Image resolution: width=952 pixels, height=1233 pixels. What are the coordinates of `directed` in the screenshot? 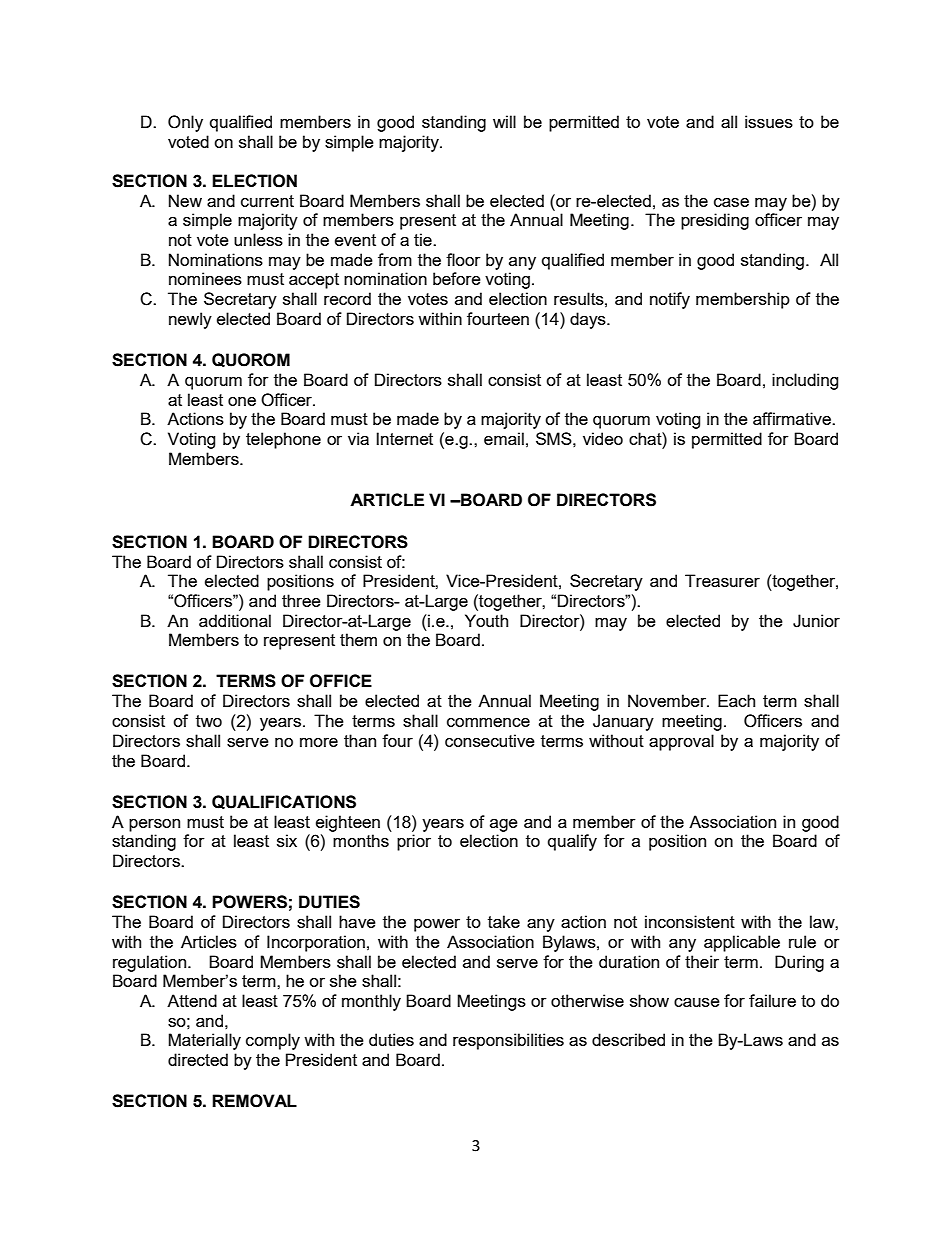 It's located at (198, 1059).
